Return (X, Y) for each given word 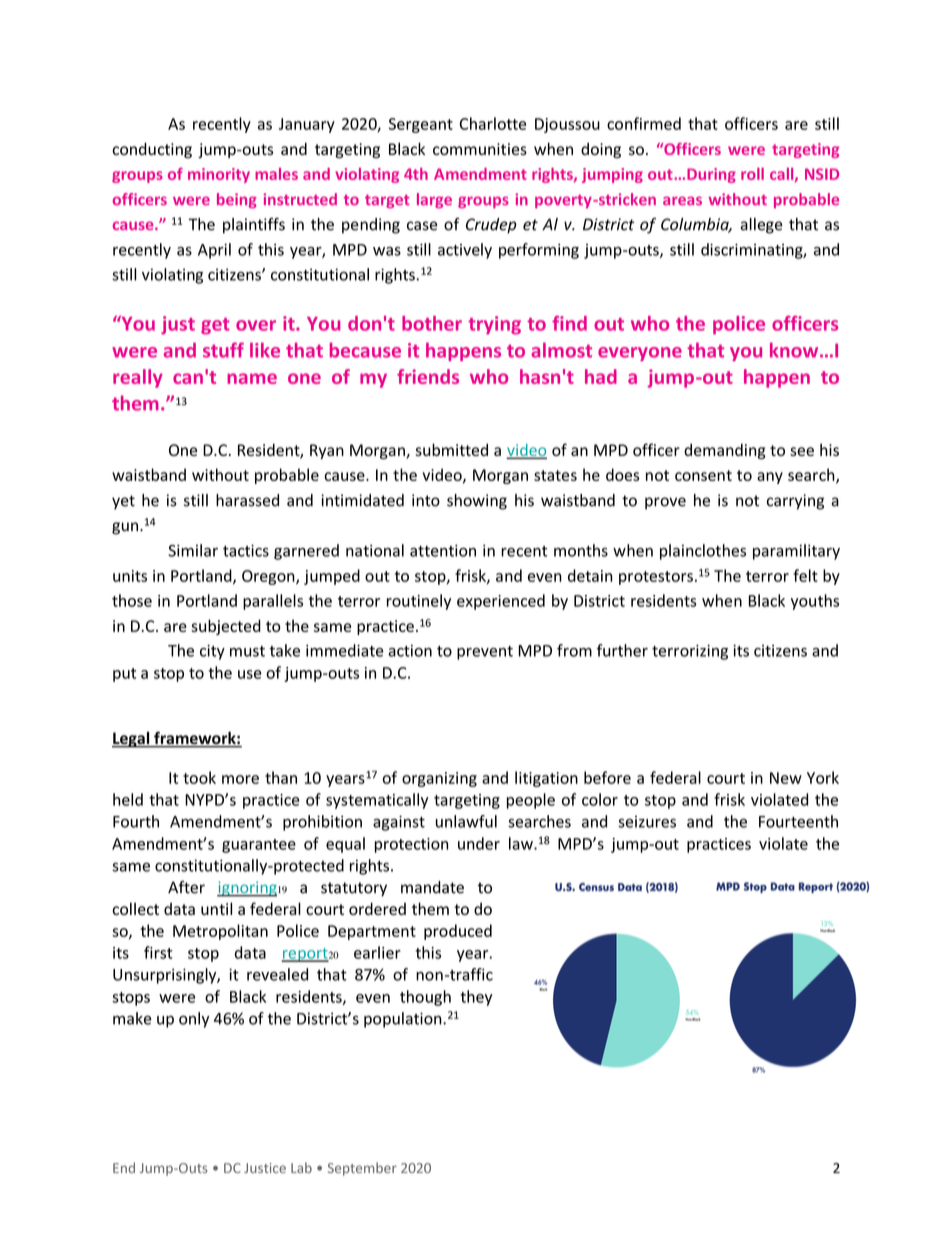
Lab (301, 1167)
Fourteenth (798, 821)
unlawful (466, 821)
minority (219, 175)
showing (477, 502)
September (362, 1169)
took (199, 777)
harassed (247, 500)
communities (480, 149)
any (770, 478)
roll (752, 174)
